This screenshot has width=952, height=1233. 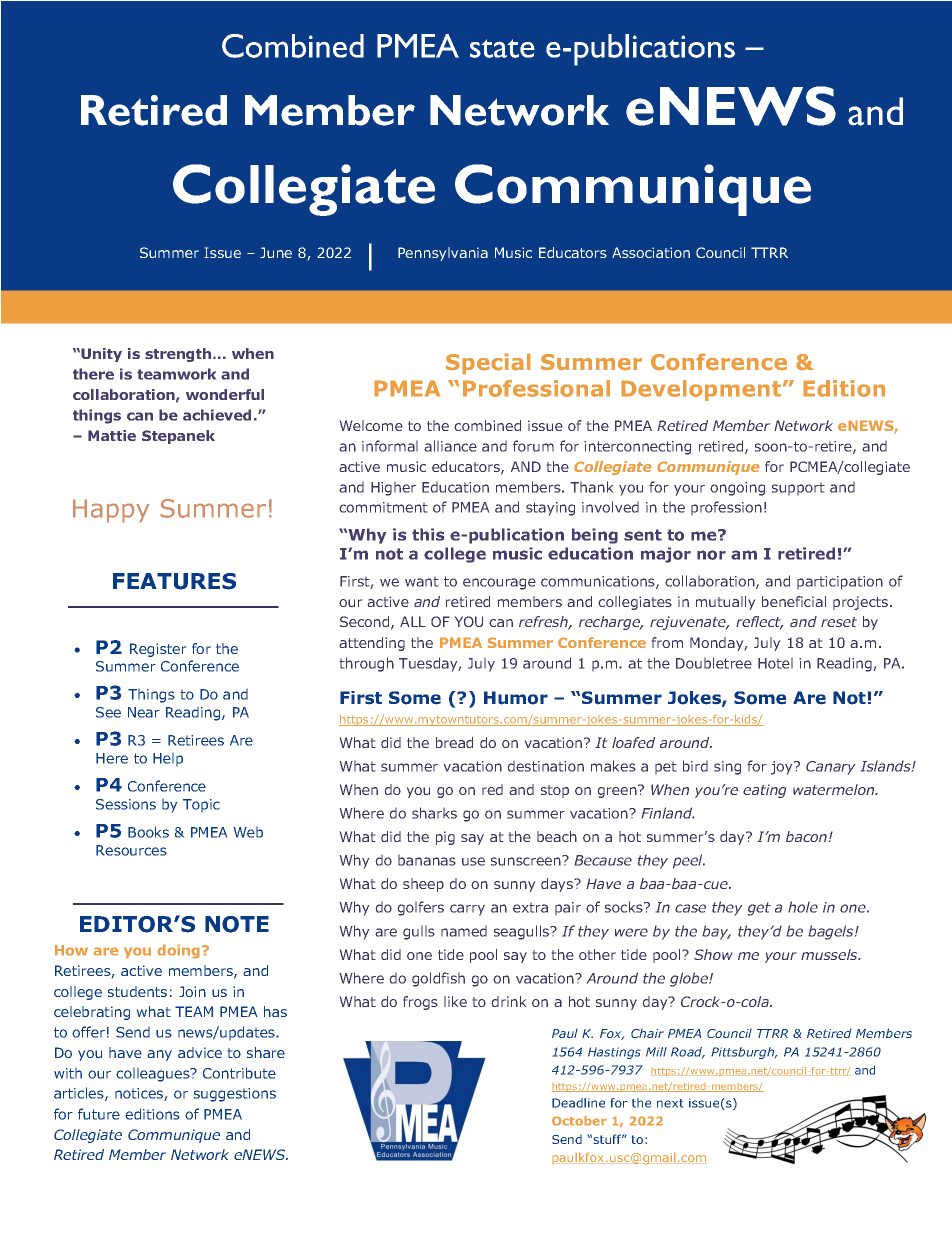 I want to click on June, so click(x=276, y=252).
